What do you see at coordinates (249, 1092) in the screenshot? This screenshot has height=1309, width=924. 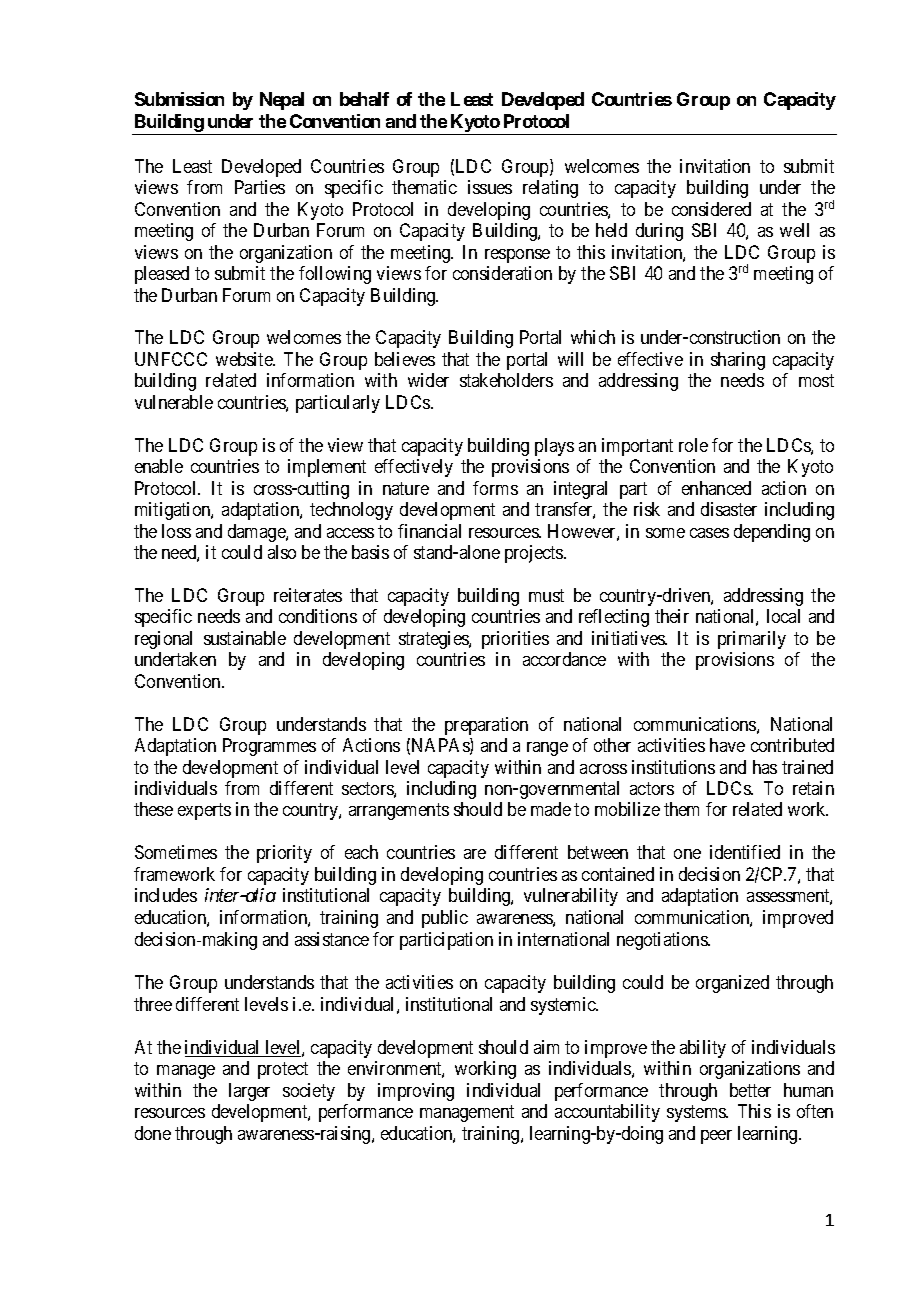 I see `larger` at bounding box center [249, 1092].
